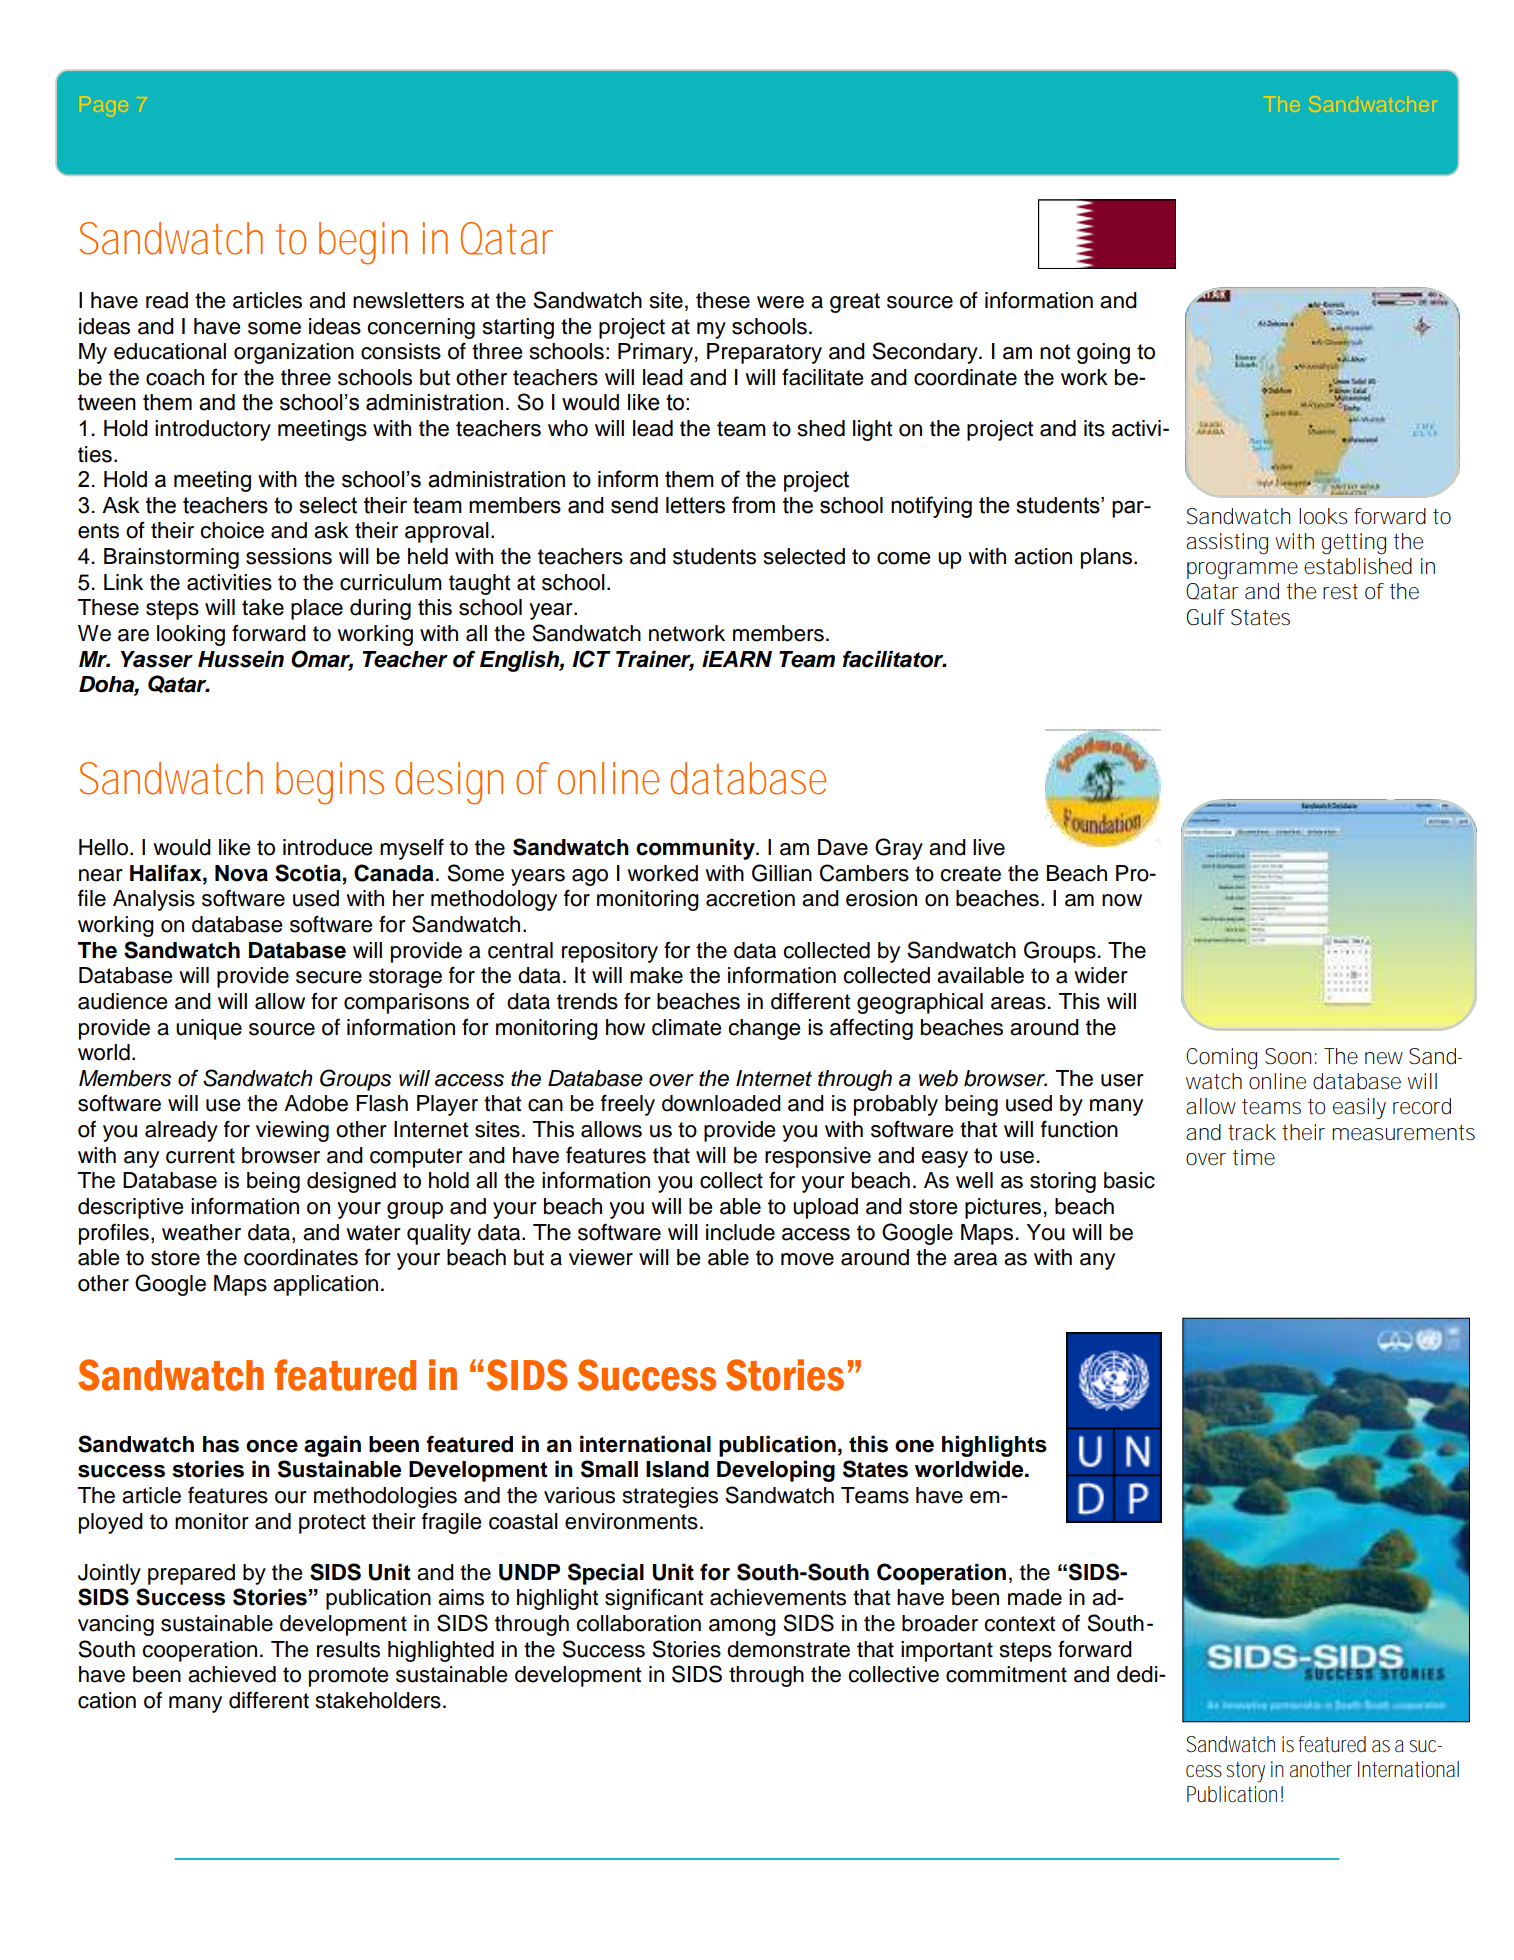  I want to click on come, so click(903, 558).
